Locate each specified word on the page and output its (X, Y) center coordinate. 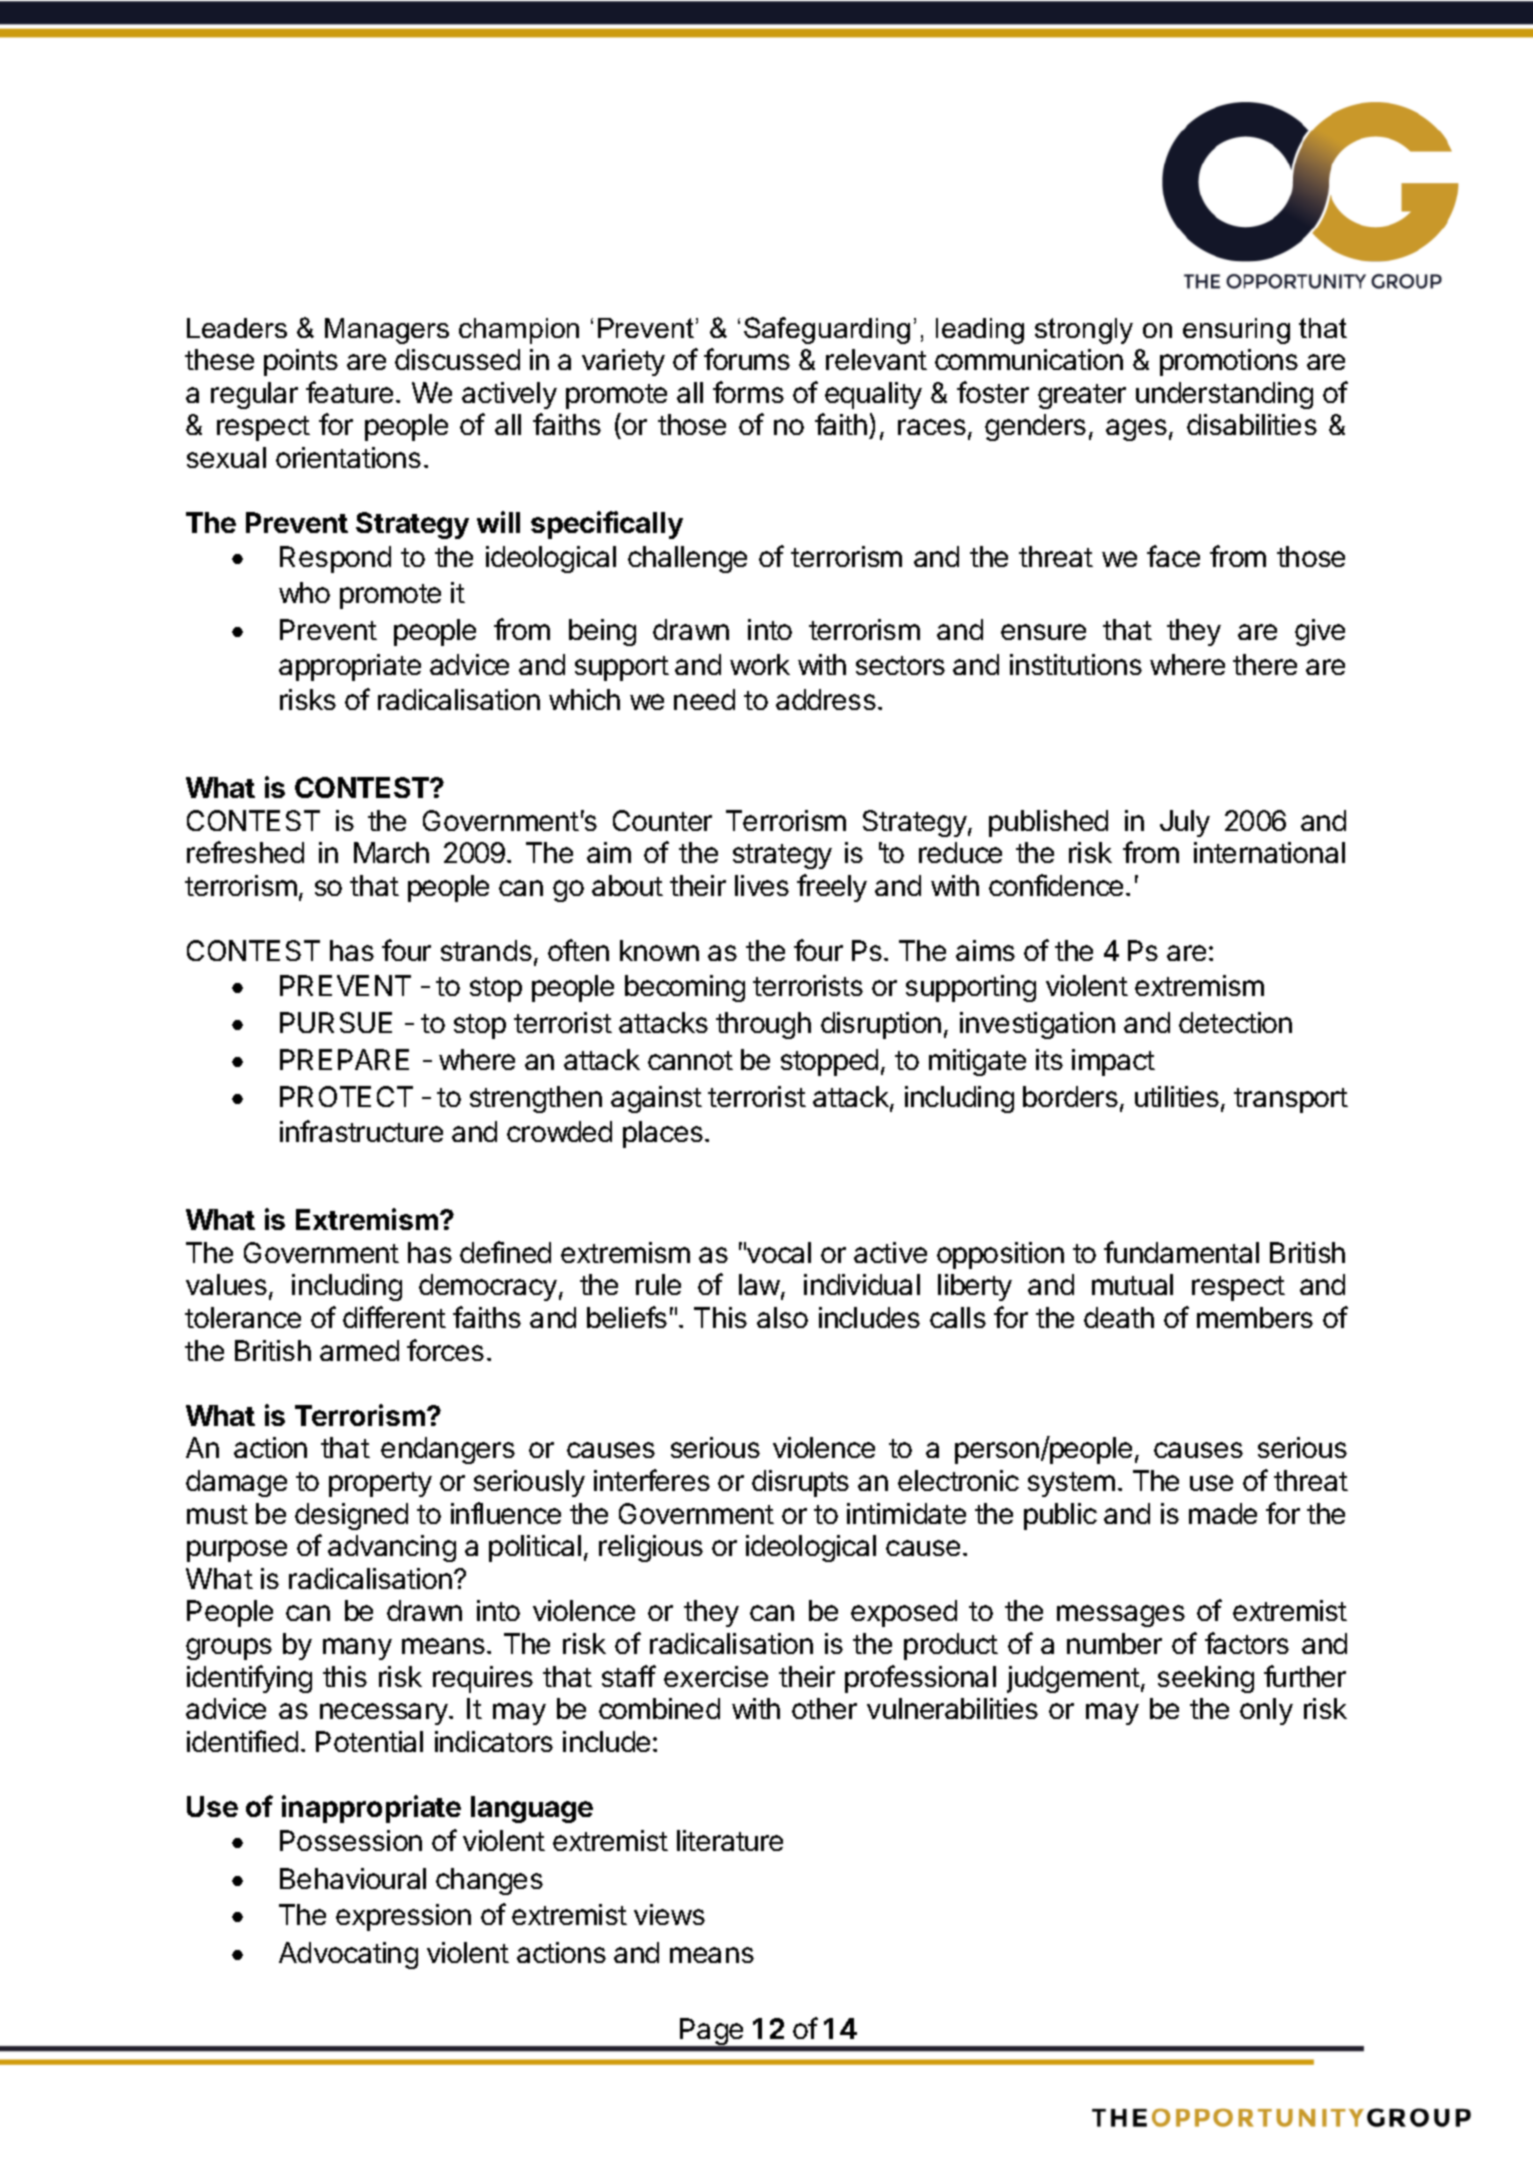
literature (730, 1840)
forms (748, 392)
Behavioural (353, 1878)
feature (349, 392)
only (1266, 1711)
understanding (1224, 395)
